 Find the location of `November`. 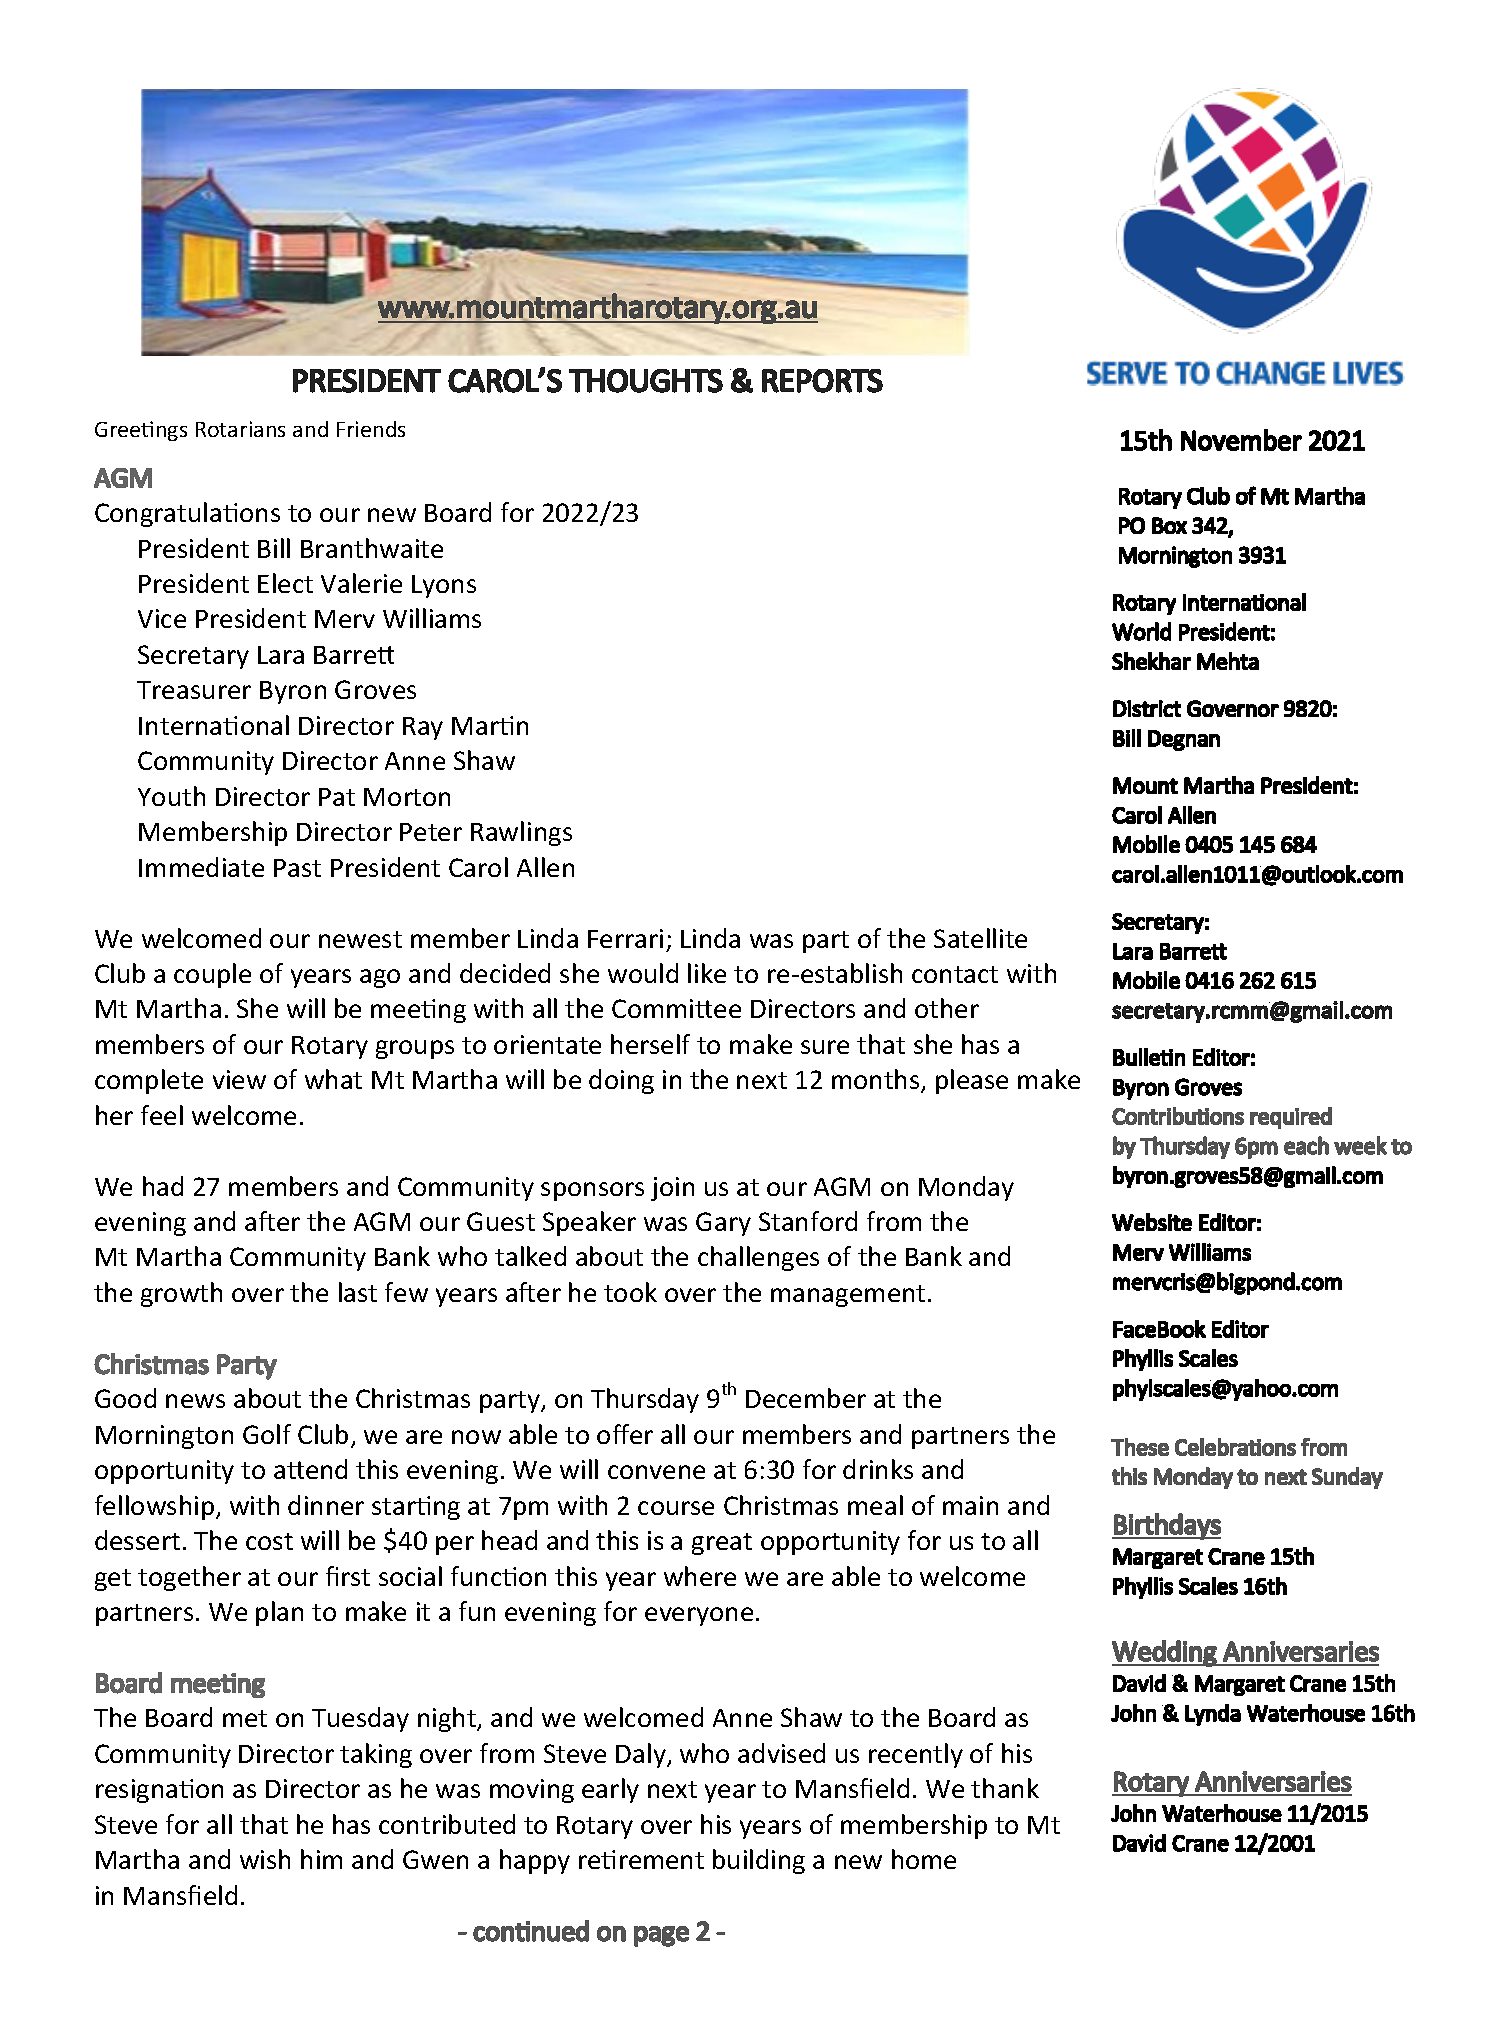

November is located at coordinates (1241, 440).
